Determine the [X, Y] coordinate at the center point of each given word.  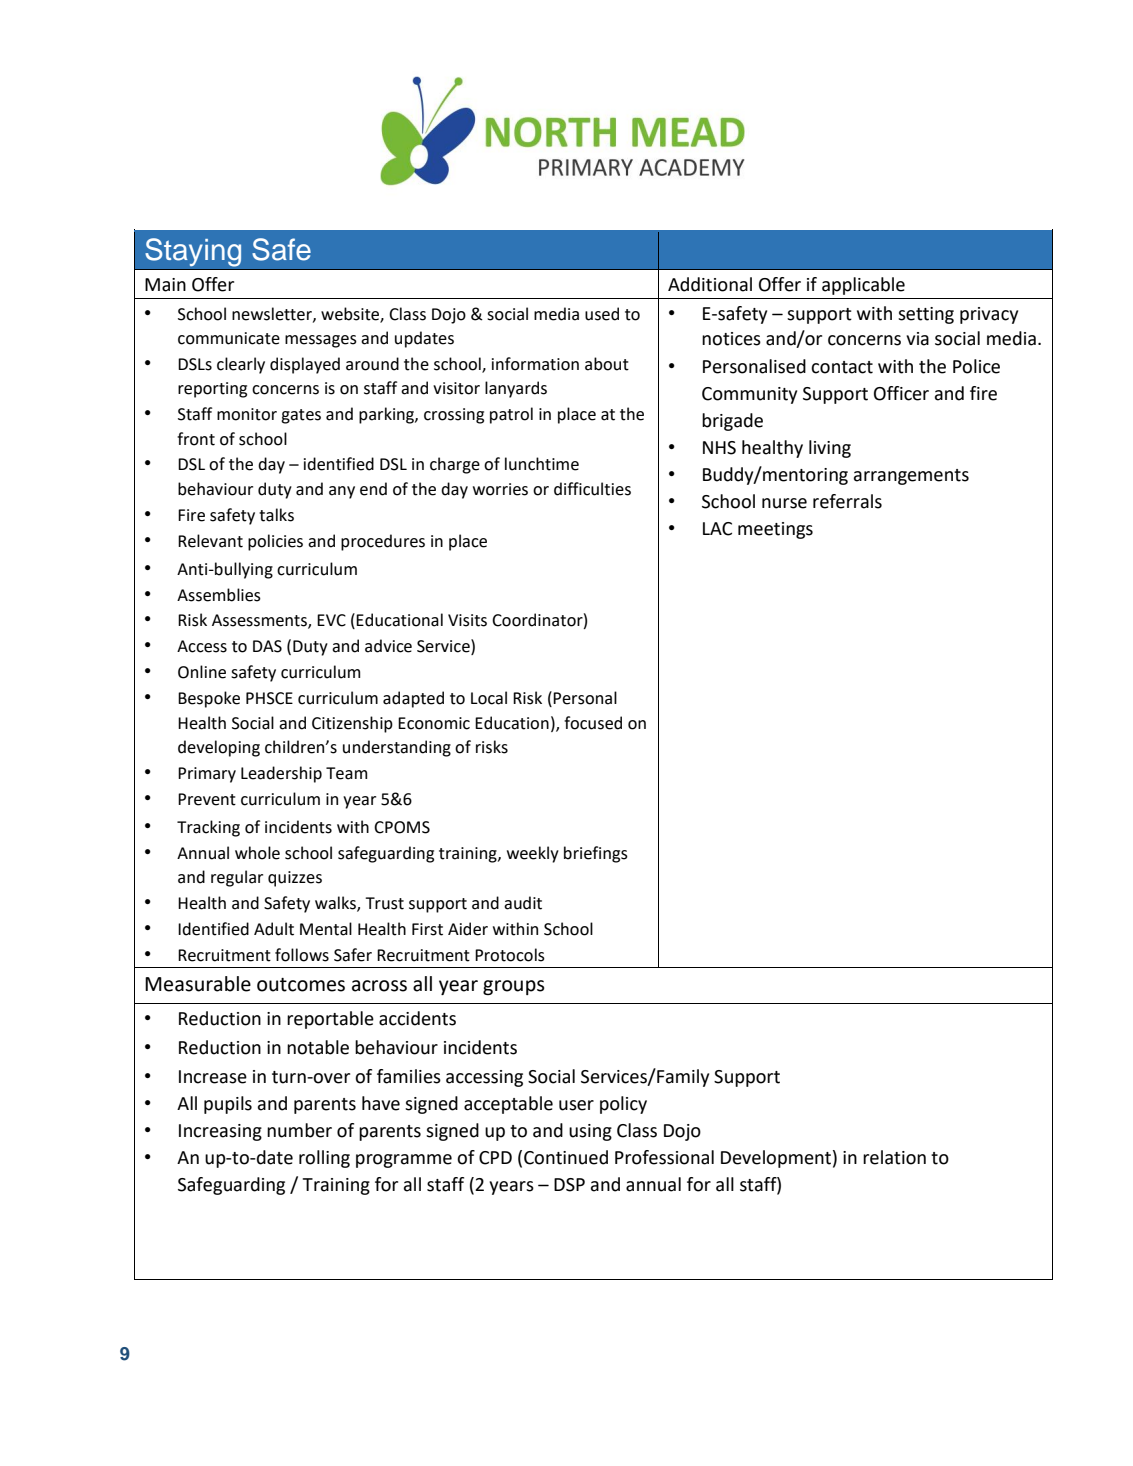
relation [894, 1157]
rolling [324, 1159]
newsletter [273, 314]
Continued [566, 1157]
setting [926, 315]
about [607, 364]
